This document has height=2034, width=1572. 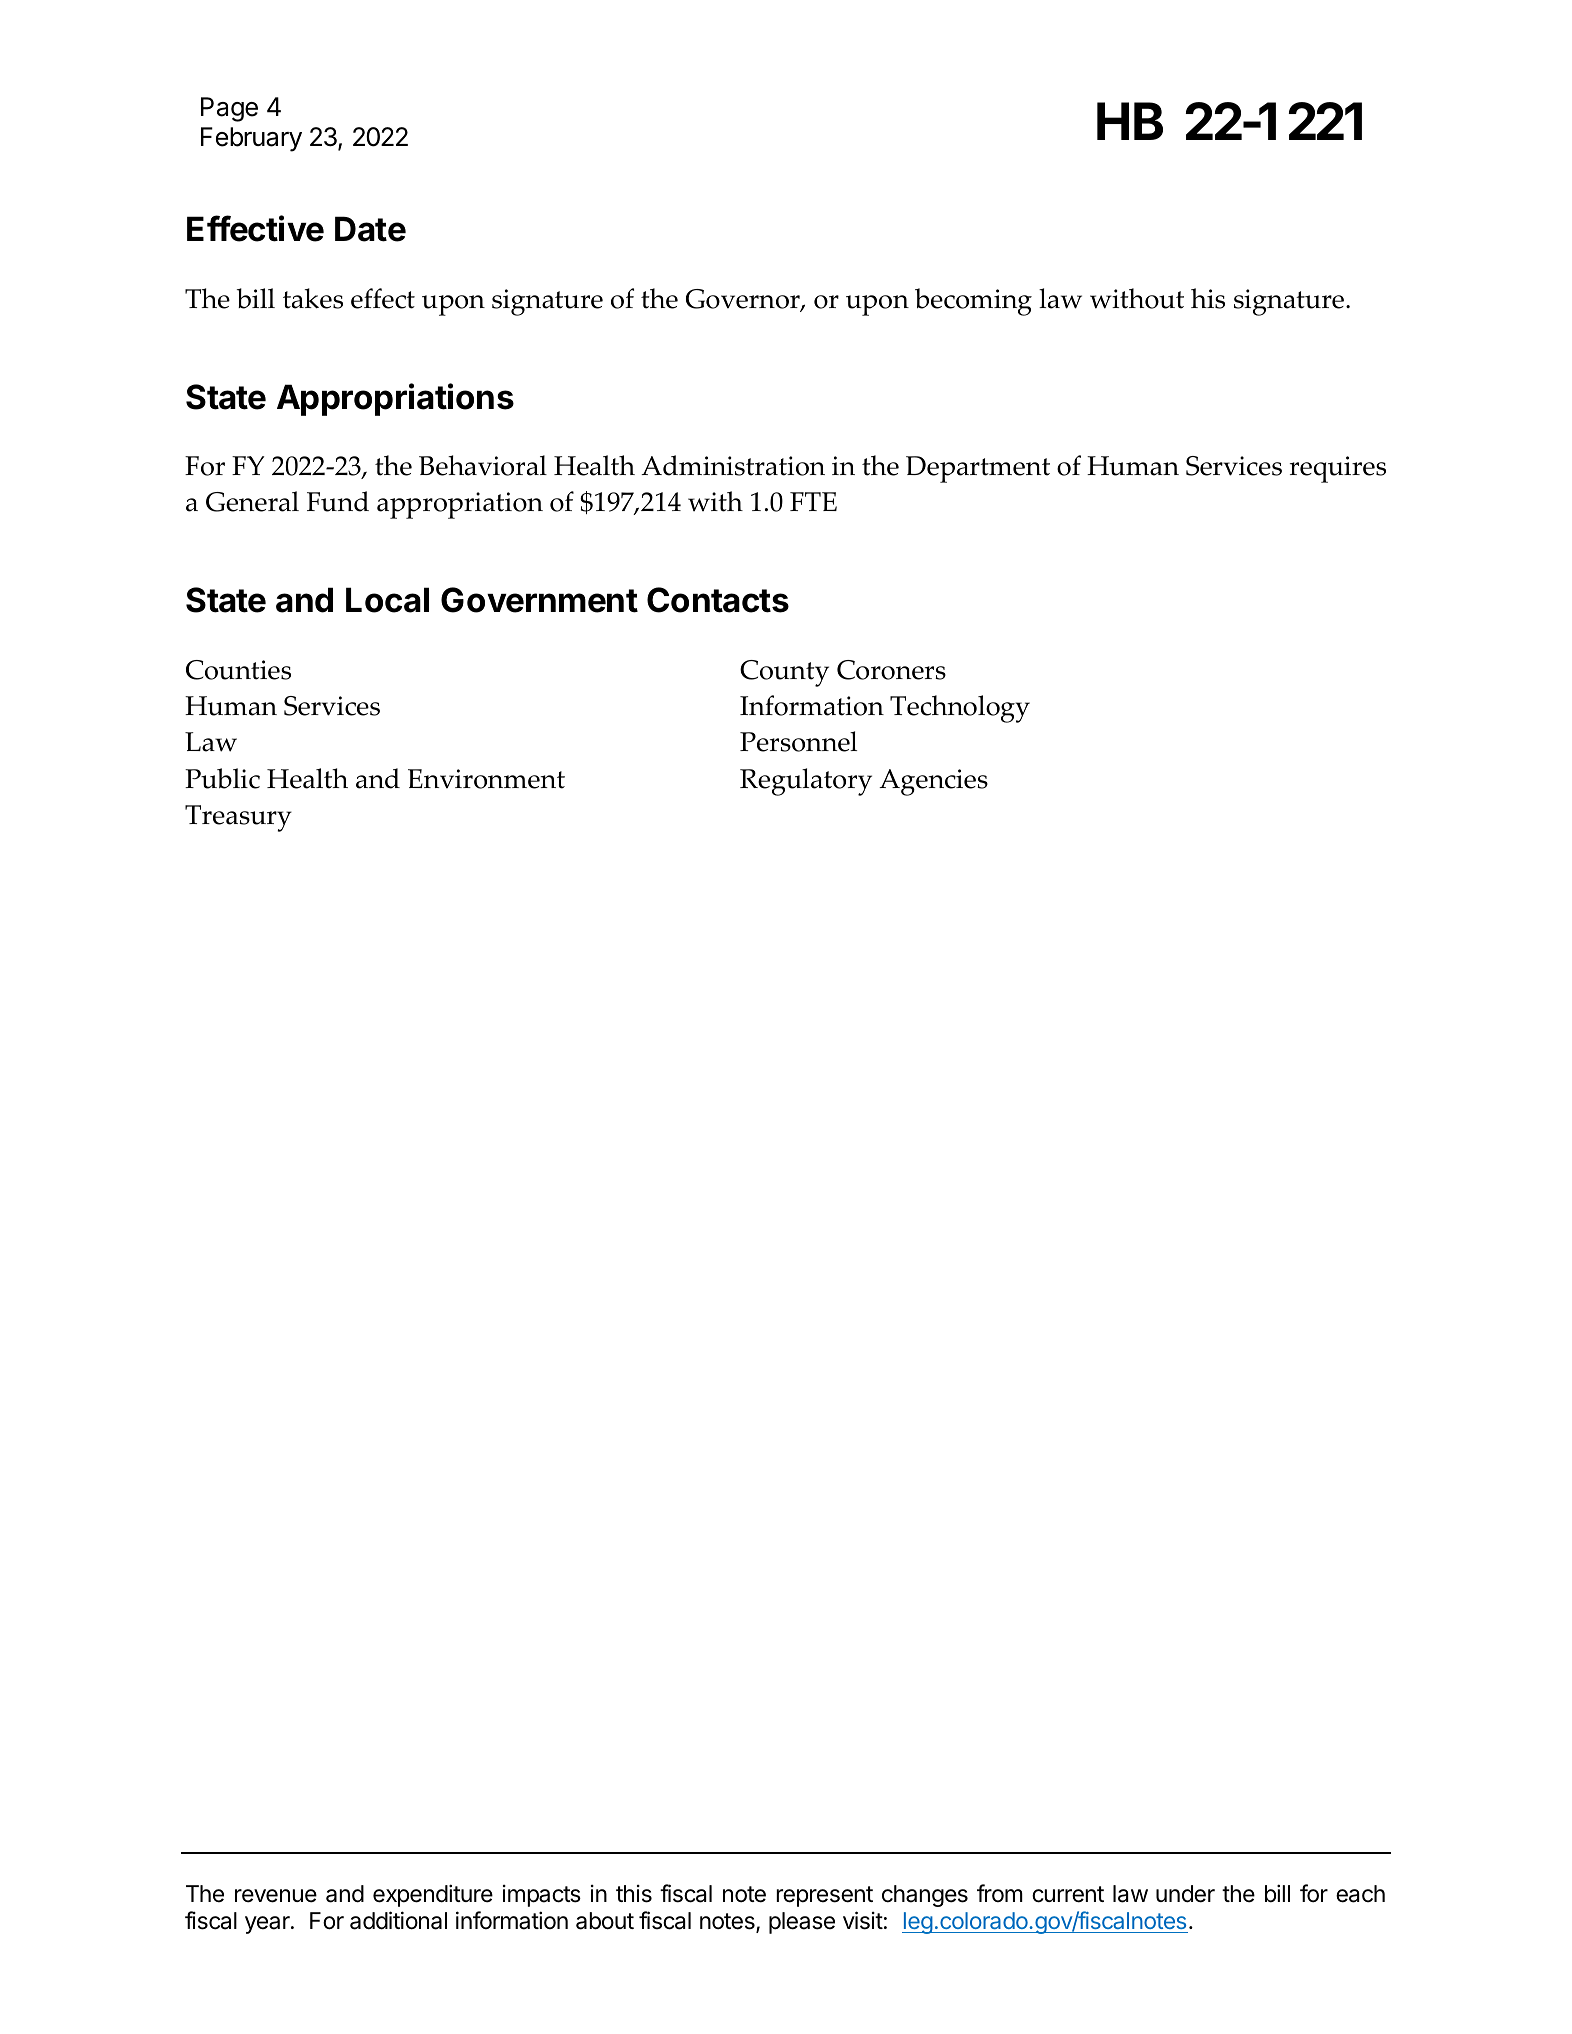 I want to click on Treasury, so click(x=238, y=818).
